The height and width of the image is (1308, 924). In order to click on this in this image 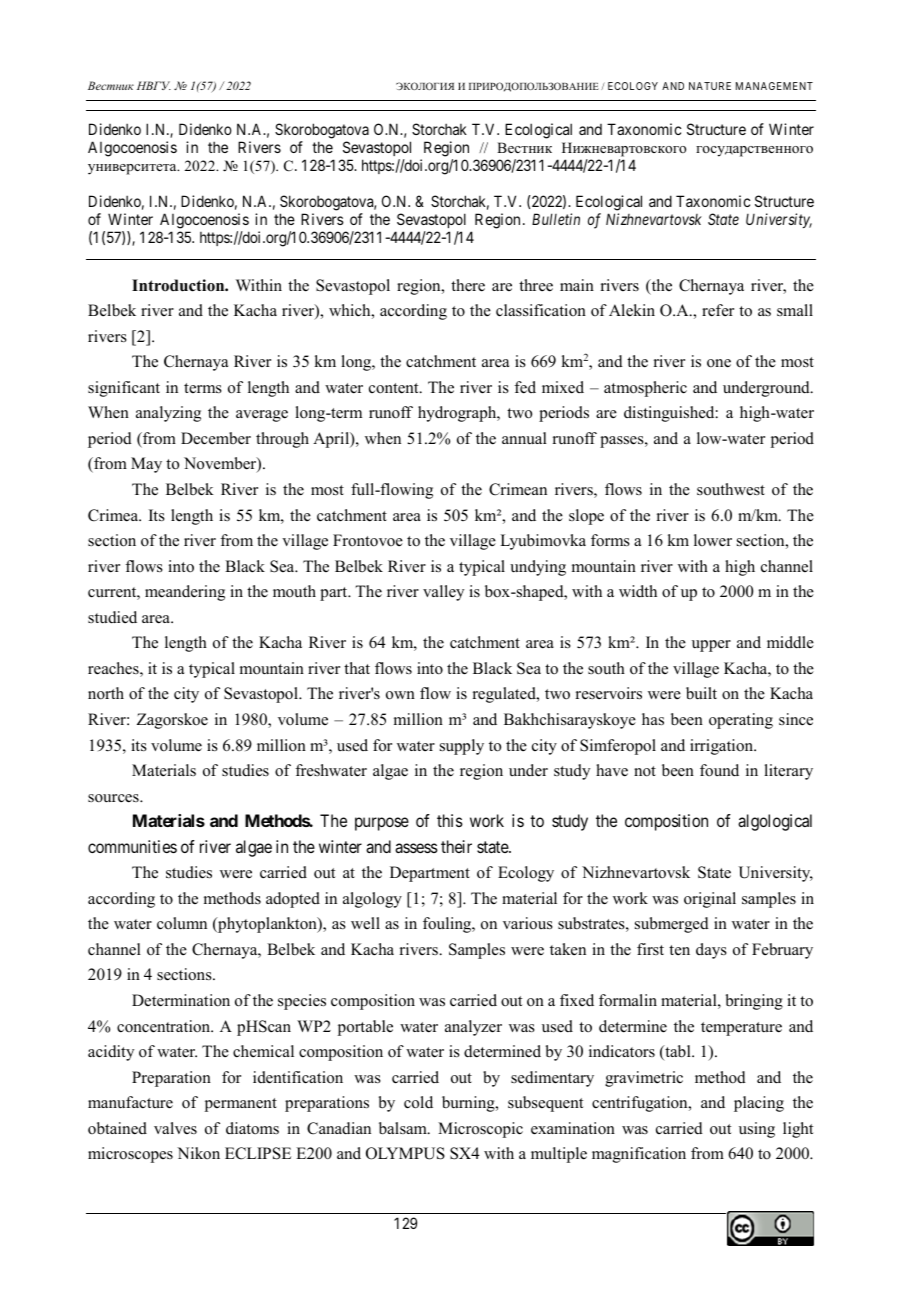, I will do `click(450, 820)`.
